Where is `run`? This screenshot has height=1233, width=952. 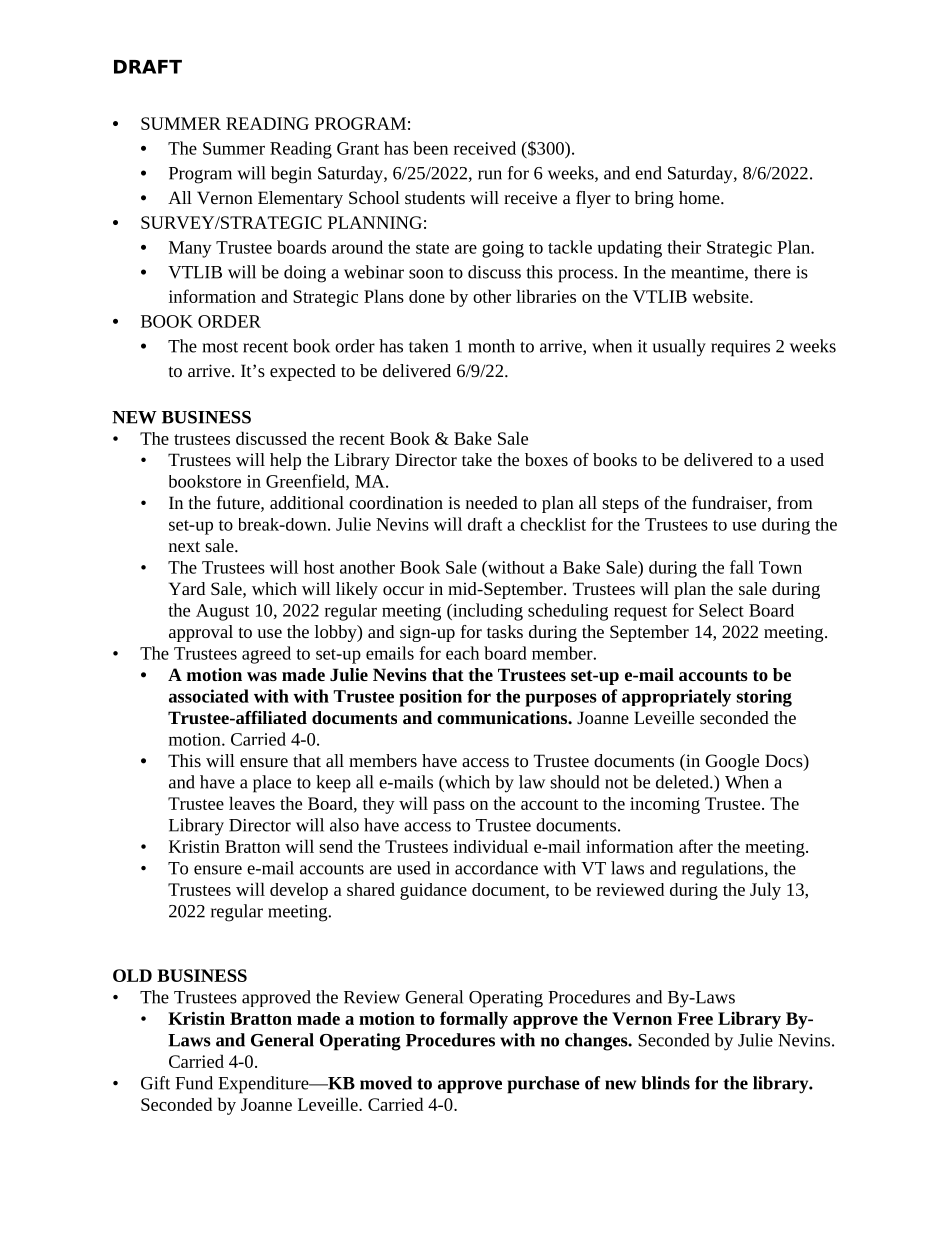 run is located at coordinates (490, 175).
